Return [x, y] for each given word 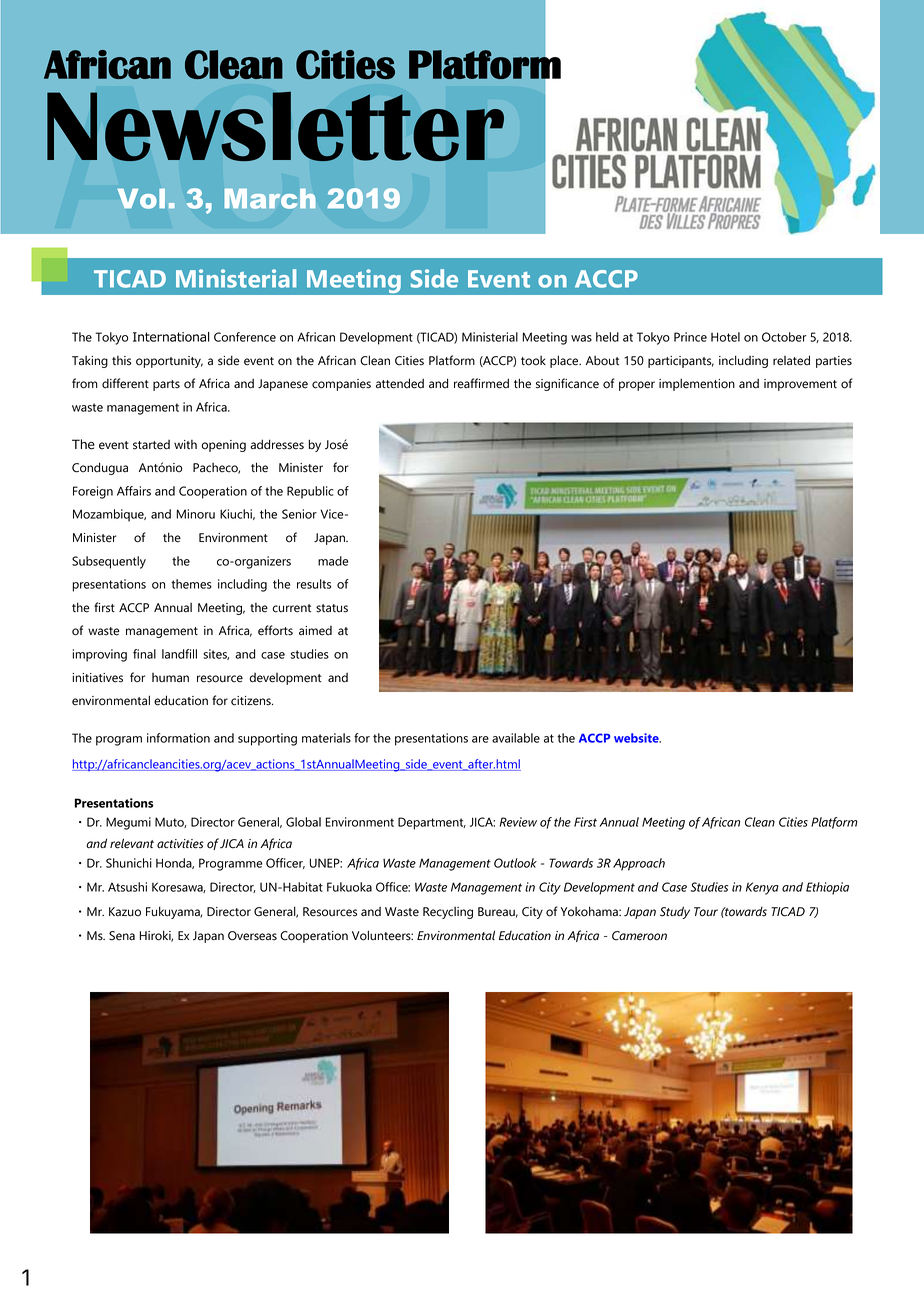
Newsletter [275, 126]
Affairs [134, 491]
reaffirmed [481, 383]
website [637, 738]
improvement [800, 385]
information [178, 738]
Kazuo [125, 912]
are [480, 739]
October [784, 337]
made [333, 561]
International [171, 337]
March [270, 199]
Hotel [725, 337]
